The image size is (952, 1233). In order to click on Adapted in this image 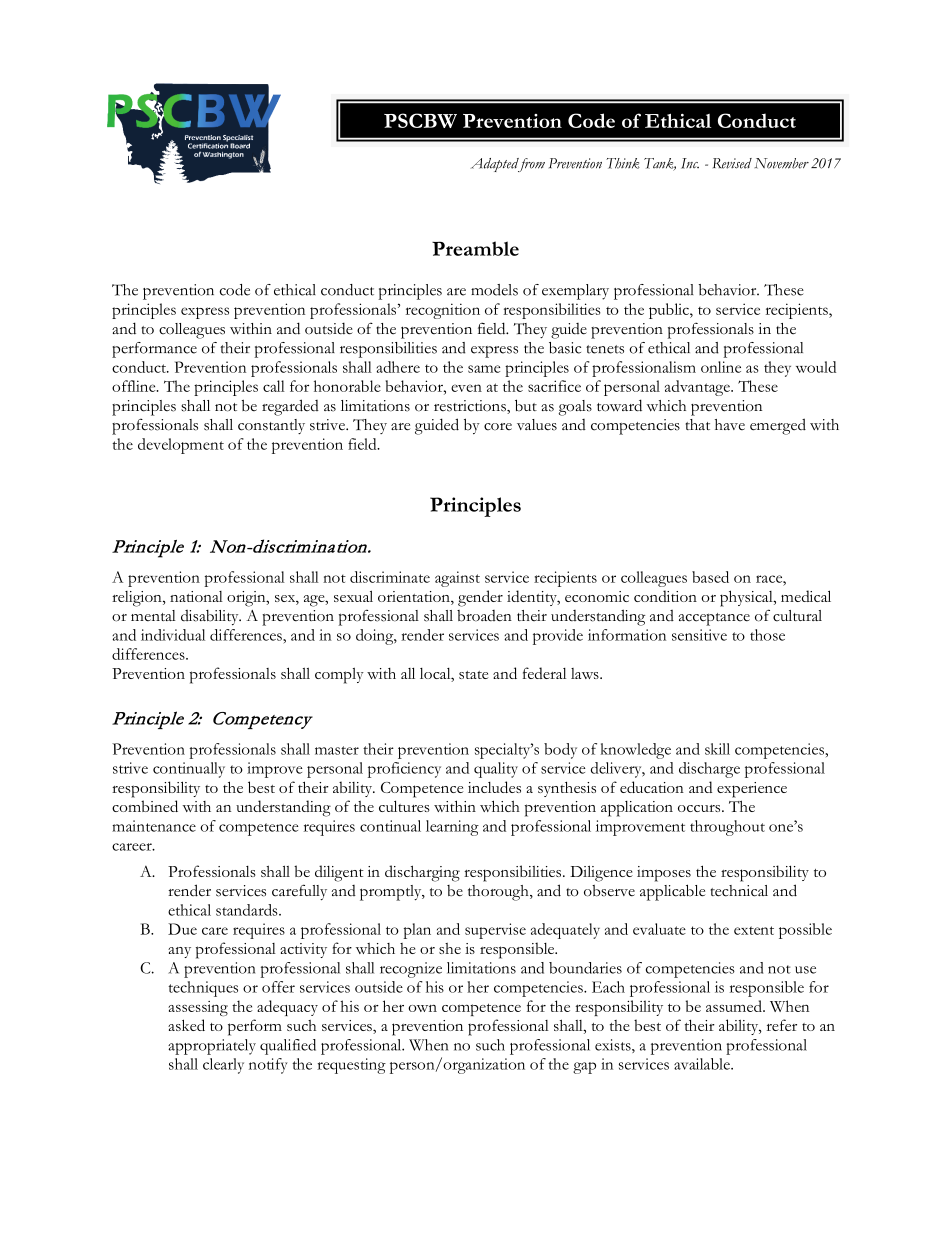, I will do `click(496, 165)`.
